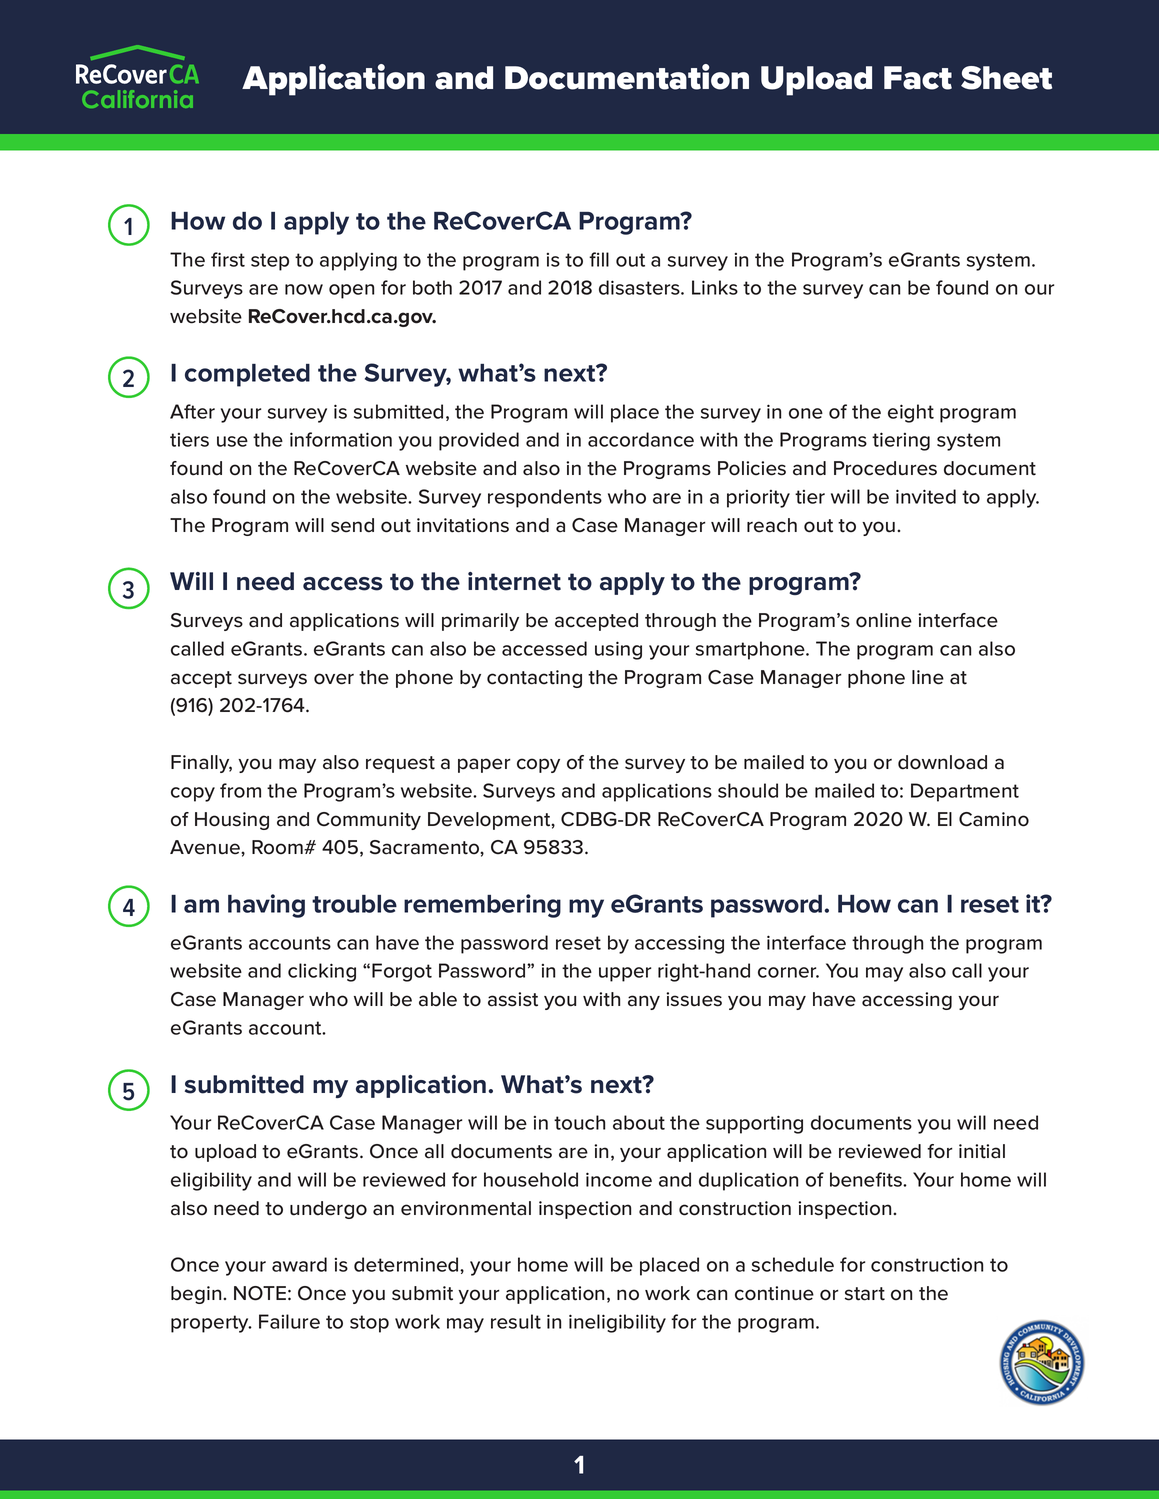 This page has height=1499, width=1159. I want to click on completed, so click(247, 375).
